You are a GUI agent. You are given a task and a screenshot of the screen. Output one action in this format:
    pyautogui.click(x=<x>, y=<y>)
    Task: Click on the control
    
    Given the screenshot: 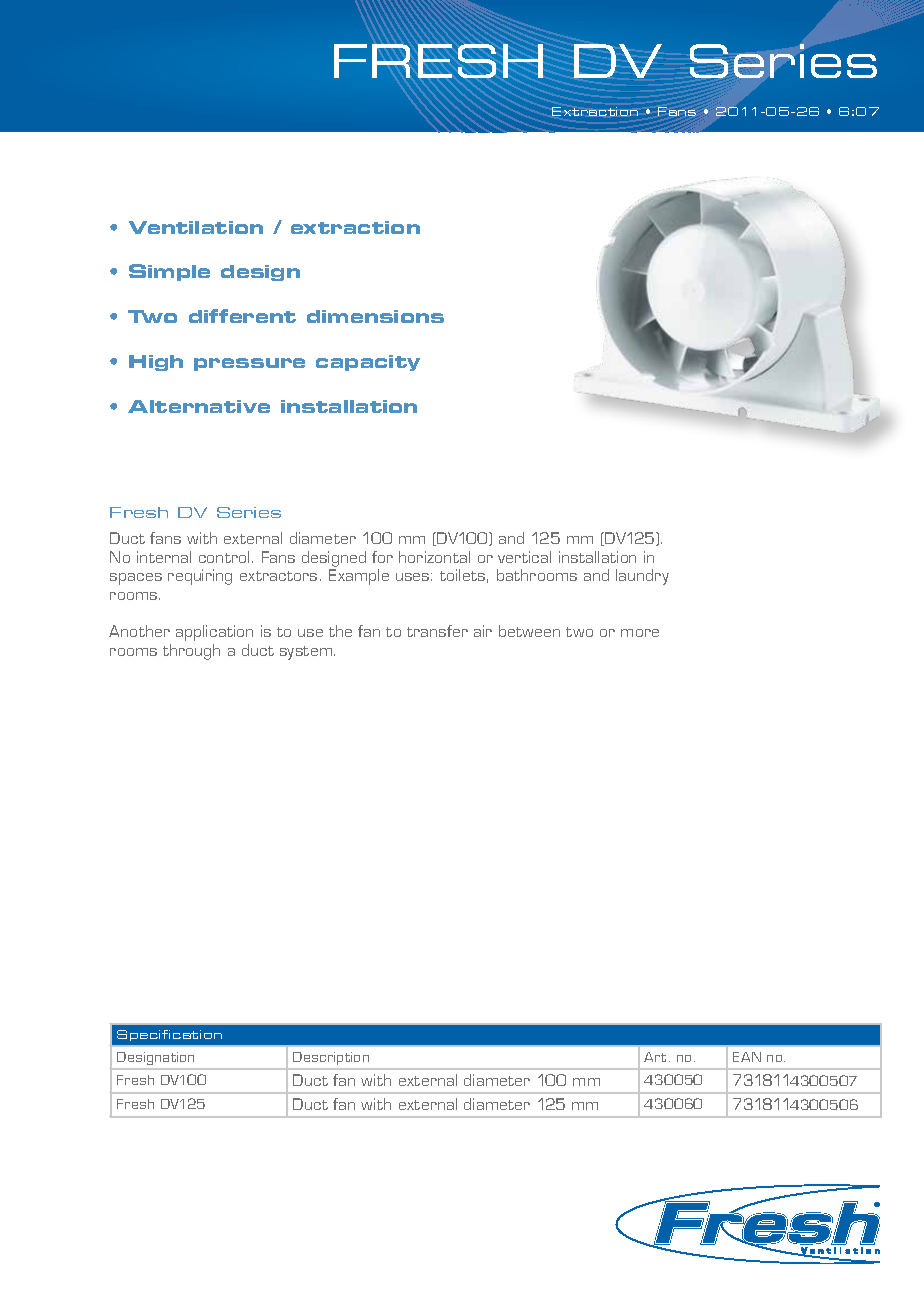 What is the action you would take?
    pyautogui.click(x=224, y=557)
